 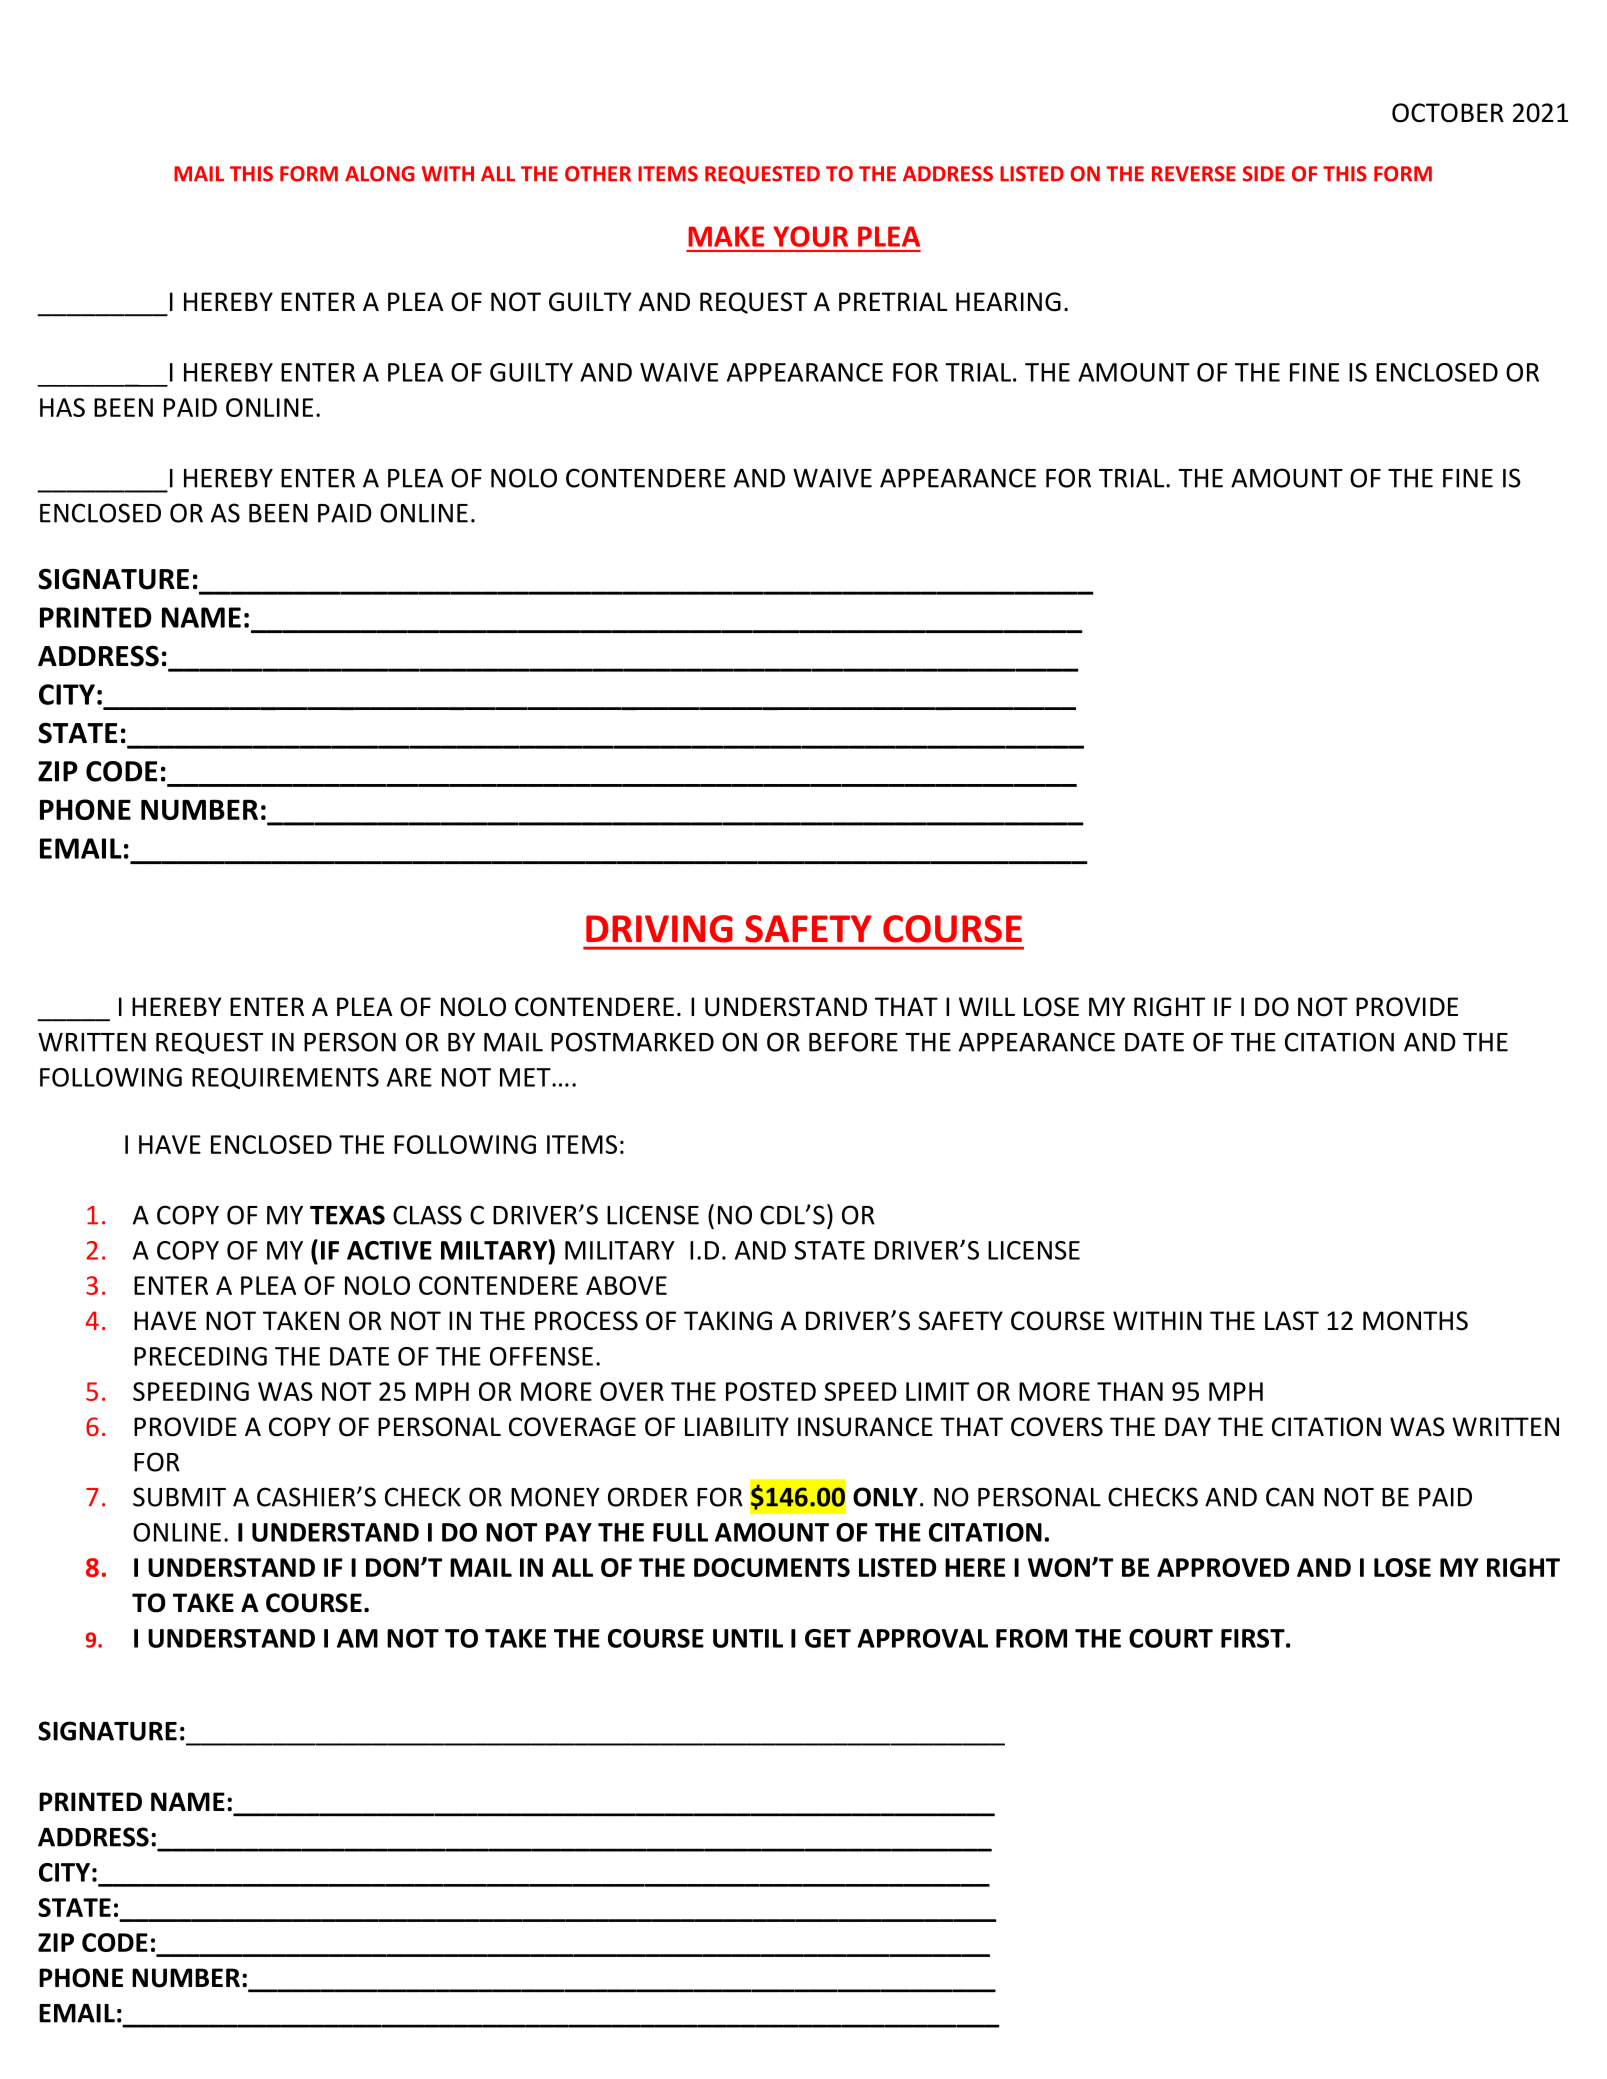 I want to click on MAKE, so click(x=726, y=236).
